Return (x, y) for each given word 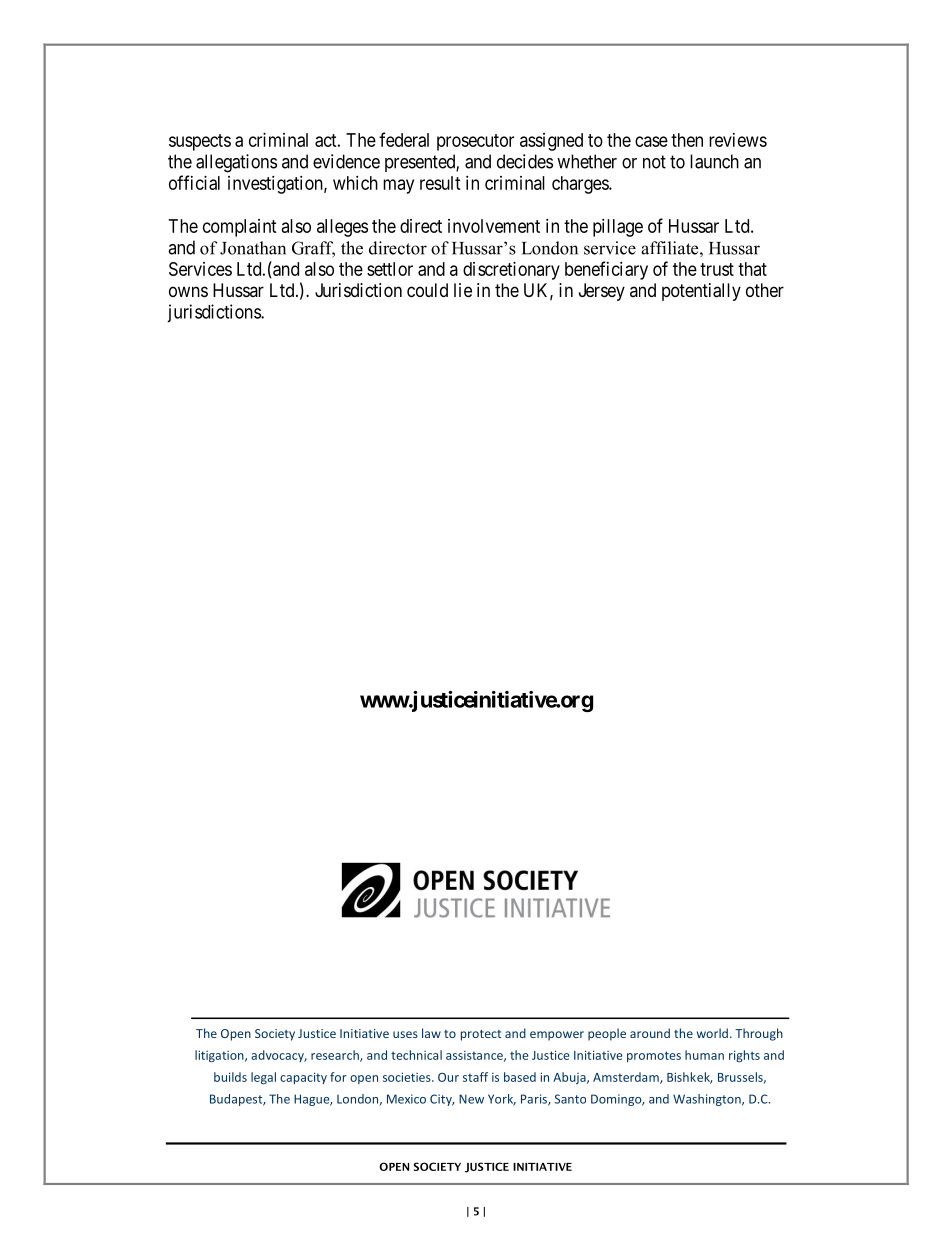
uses (405, 1034)
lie (463, 290)
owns (188, 291)
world (712, 1033)
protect (481, 1035)
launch (714, 161)
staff (475, 1077)
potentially (701, 292)
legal (263, 1078)
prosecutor (475, 142)
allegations (236, 163)
